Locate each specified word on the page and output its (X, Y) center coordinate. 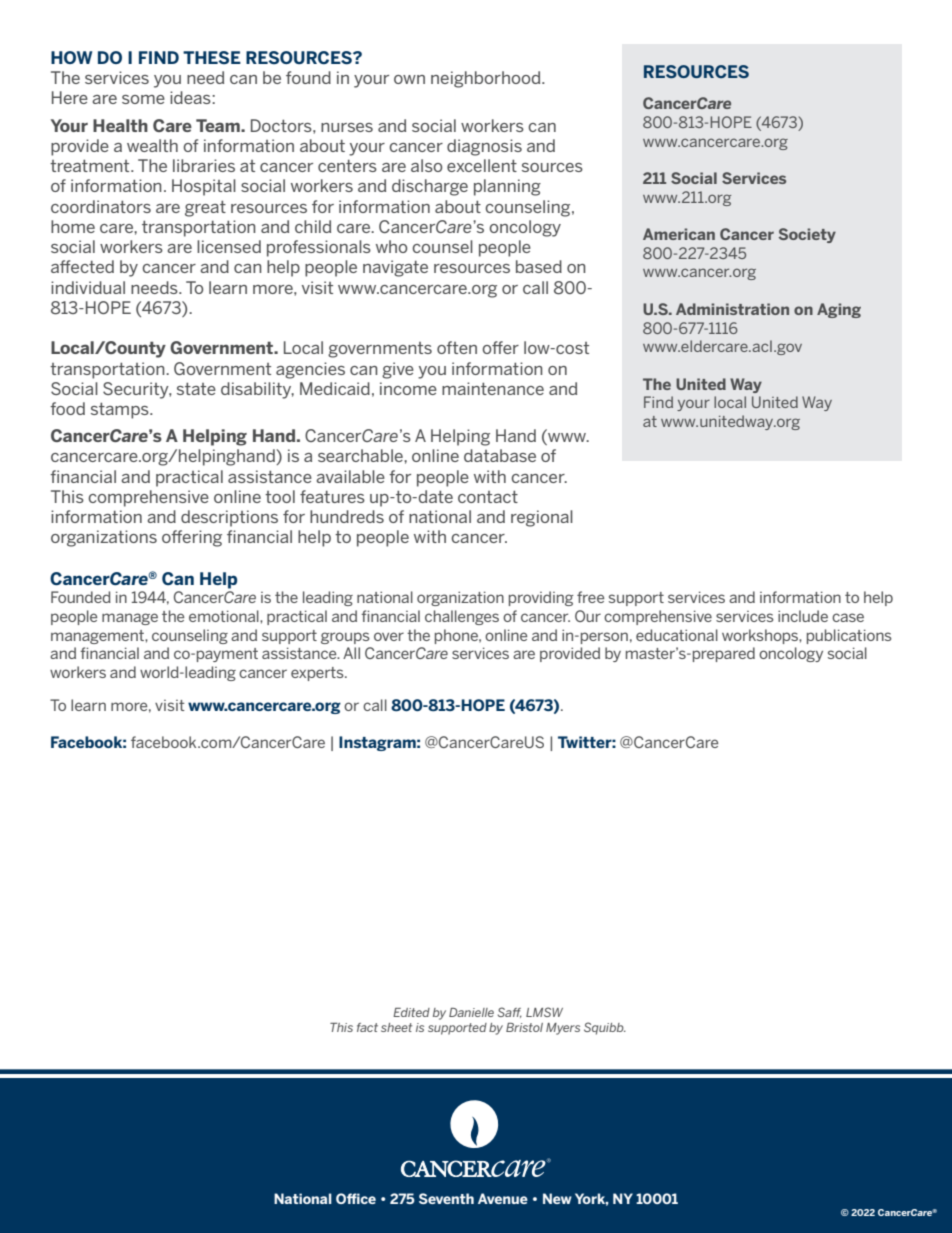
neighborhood (487, 79)
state (196, 389)
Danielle (471, 1012)
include (803, 616)
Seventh (446, 1198)
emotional (225, 616)
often (457, 347)
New (557, 1198)
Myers (563, 1029)
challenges (462, 617)
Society (807, 235)
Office (356, 1198)
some (143, 99)
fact (367, 1027)
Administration (732, 309)
